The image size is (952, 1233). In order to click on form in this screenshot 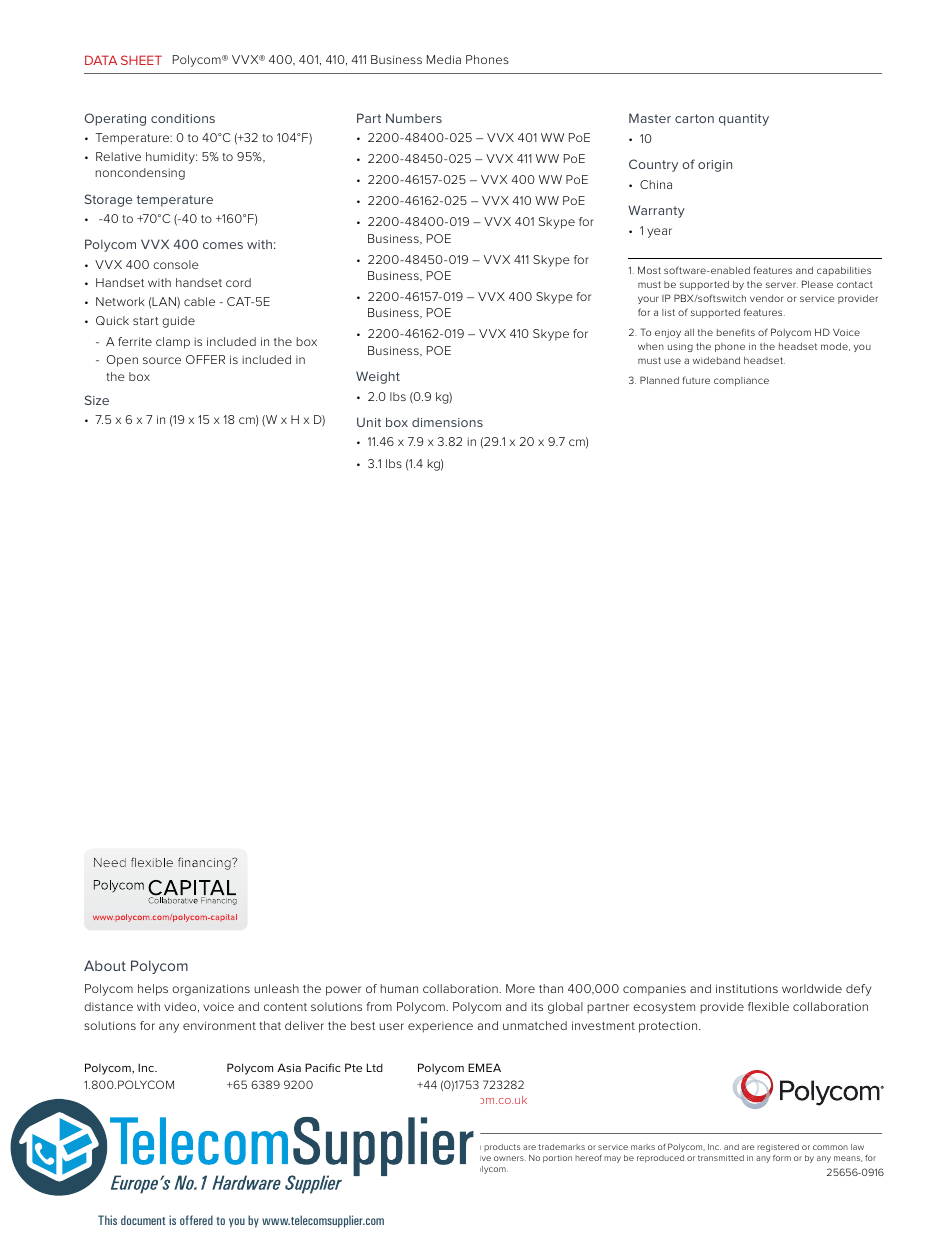, I will do `click(782, 1158)`.
